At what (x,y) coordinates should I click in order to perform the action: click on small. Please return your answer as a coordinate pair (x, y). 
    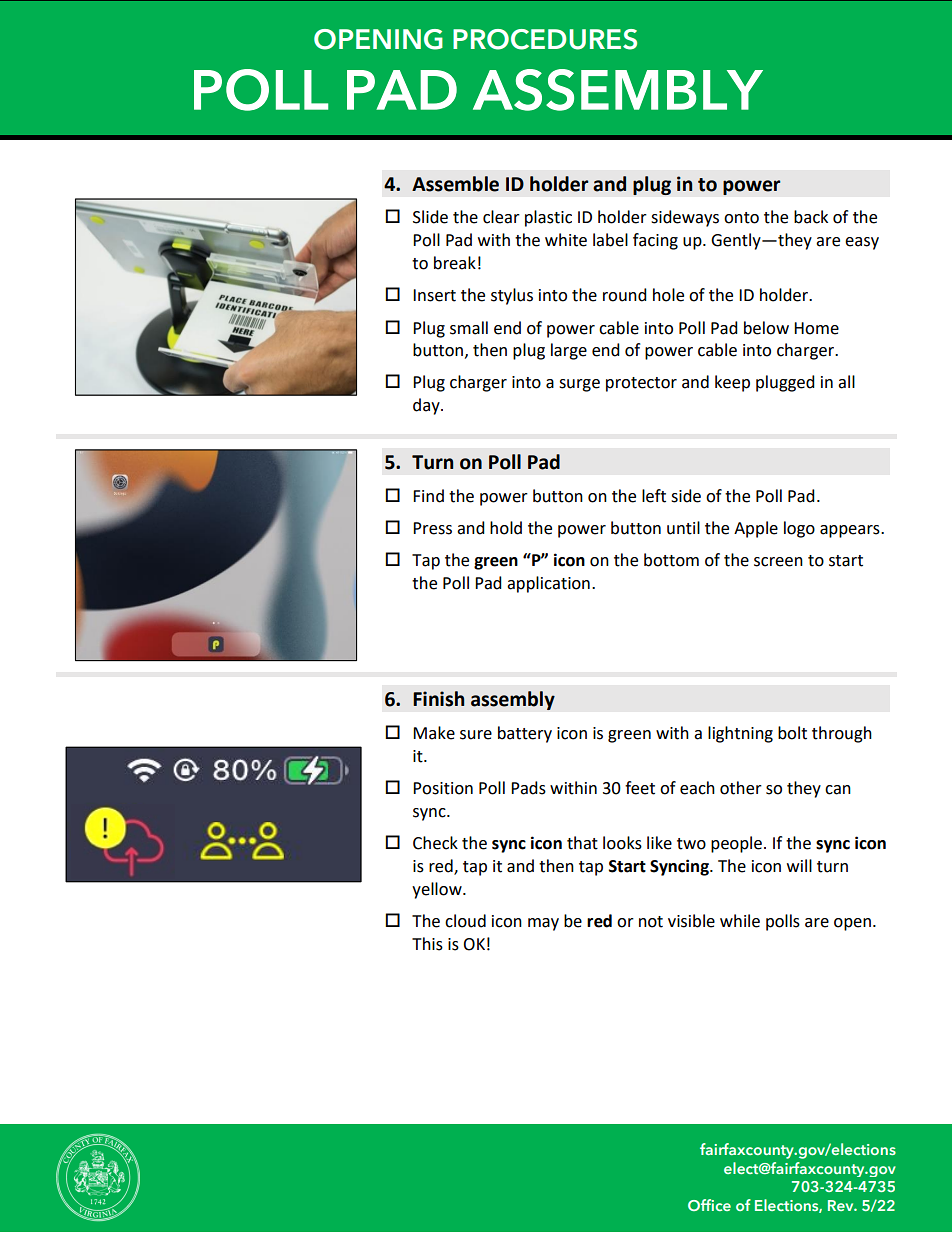
    Looking at the image, I should click on (469, 328).
